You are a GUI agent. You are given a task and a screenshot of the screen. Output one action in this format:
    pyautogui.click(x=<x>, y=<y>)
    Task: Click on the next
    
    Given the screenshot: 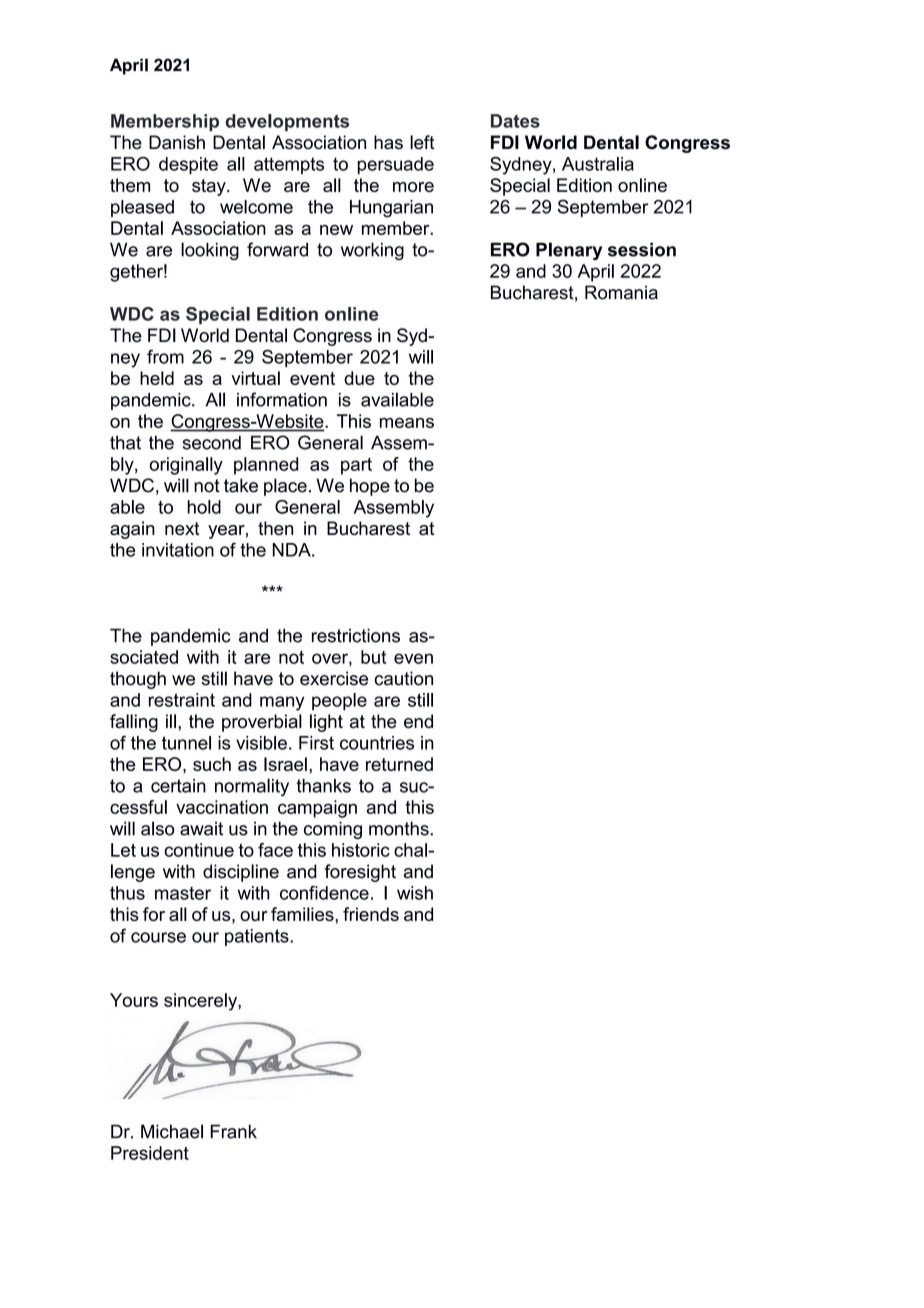 What is the action you would take?
    pyautogui.click(x=182, y=528)
